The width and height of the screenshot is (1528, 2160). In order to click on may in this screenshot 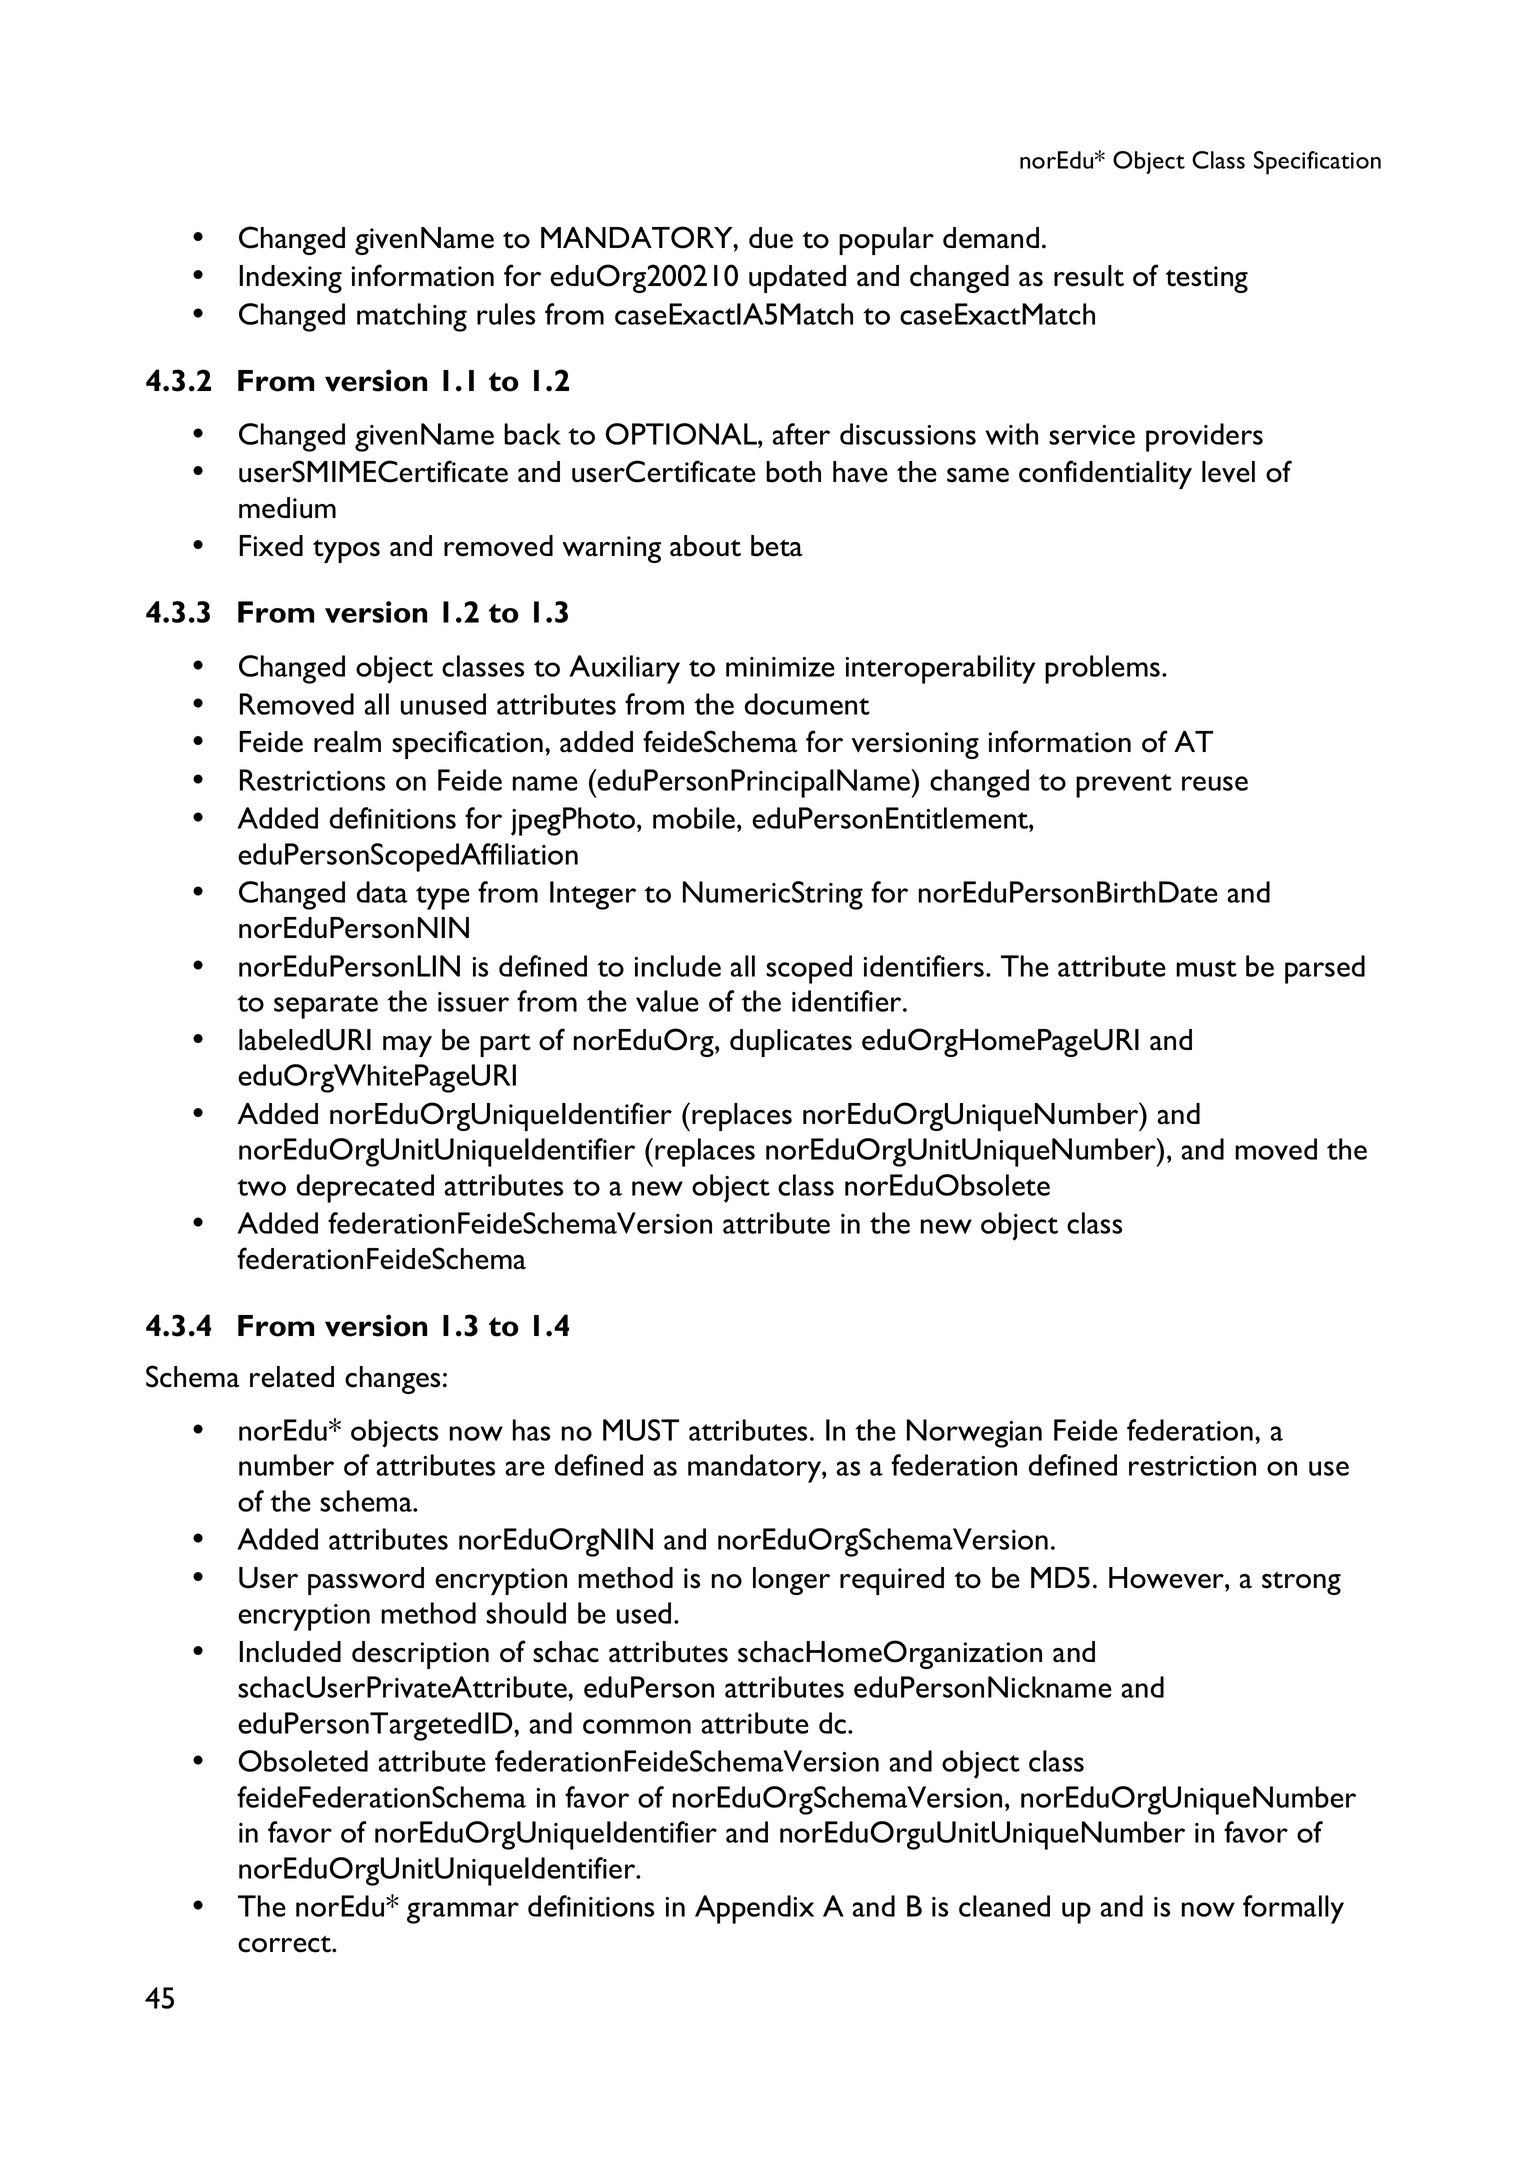, I will do `click(407, 1046)`.
